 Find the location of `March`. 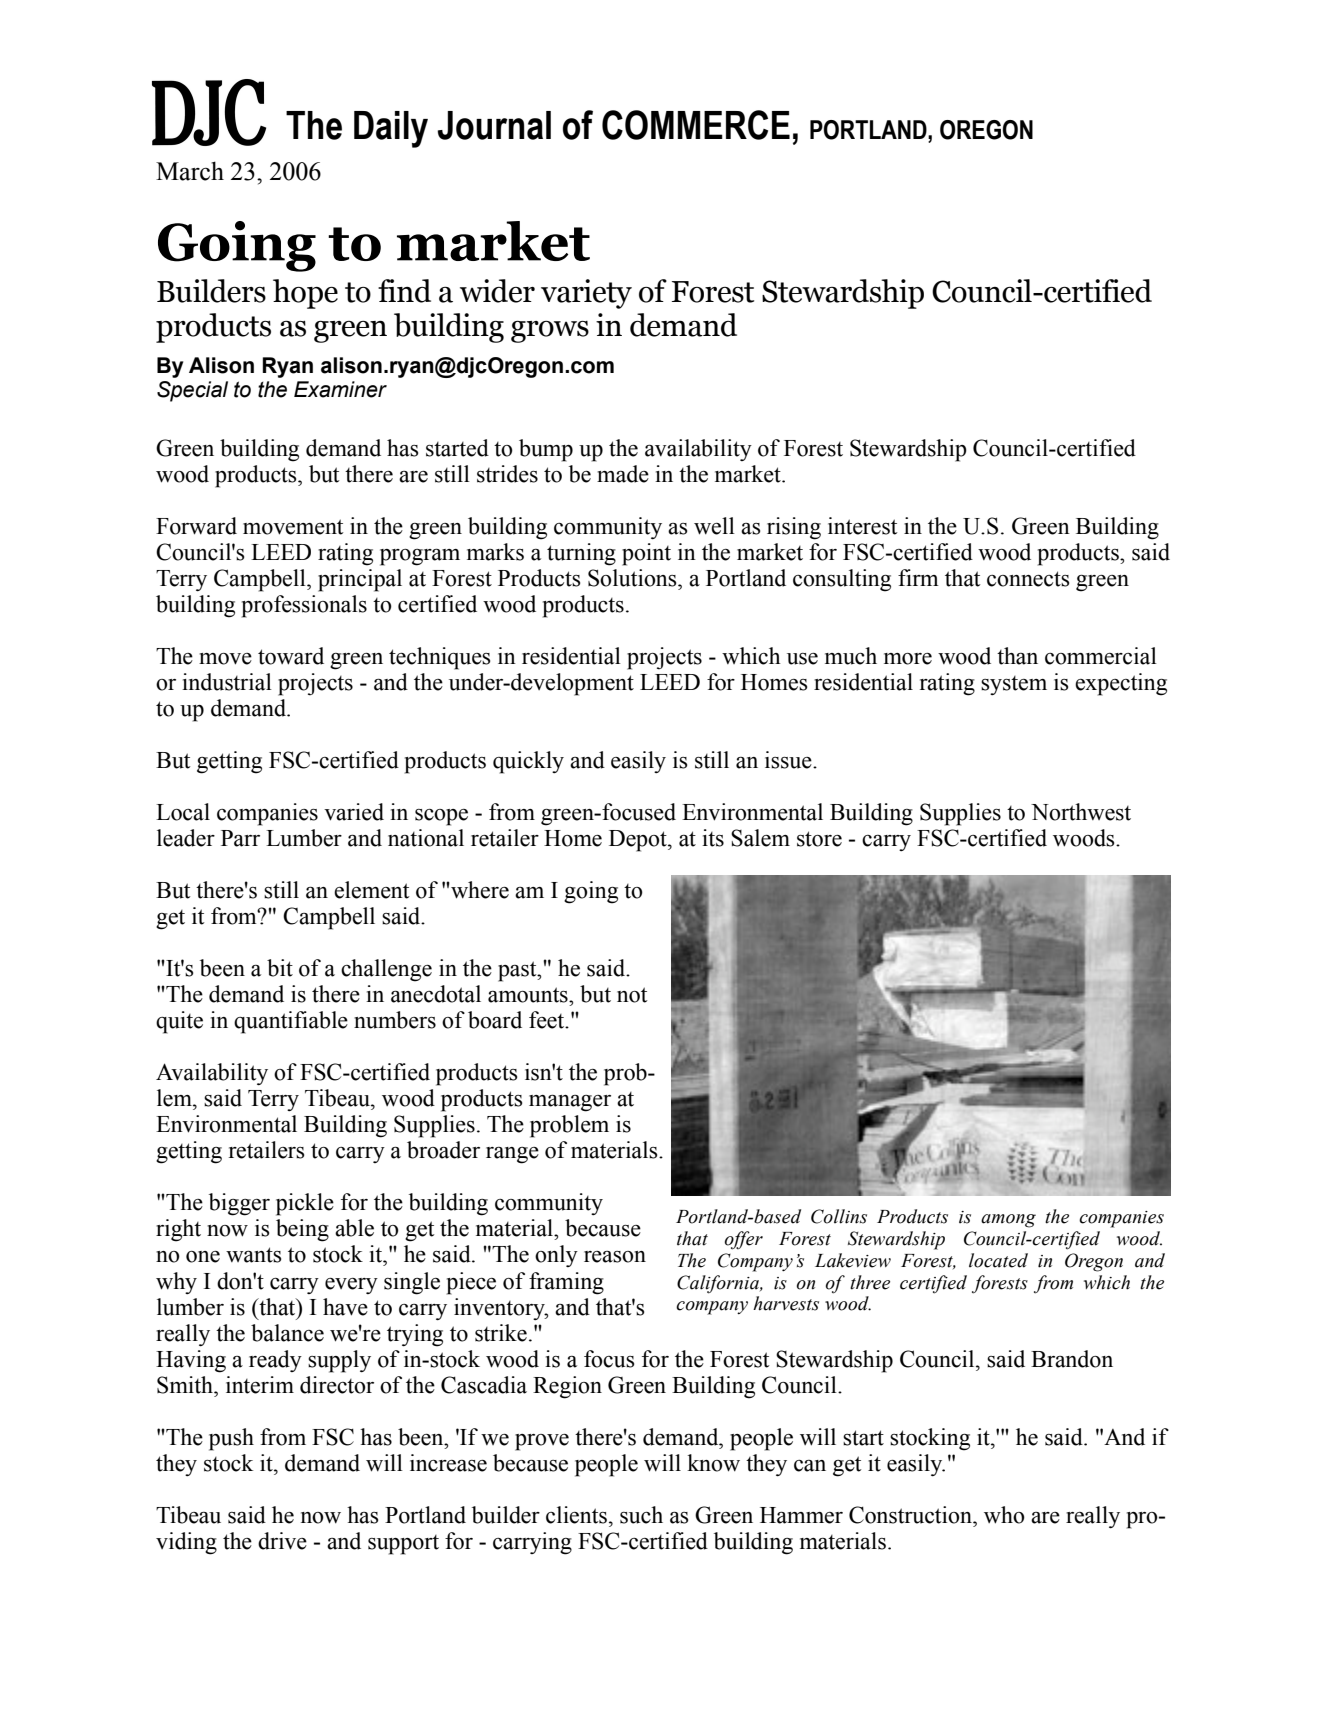

March is located at coordinates (190, 171).
